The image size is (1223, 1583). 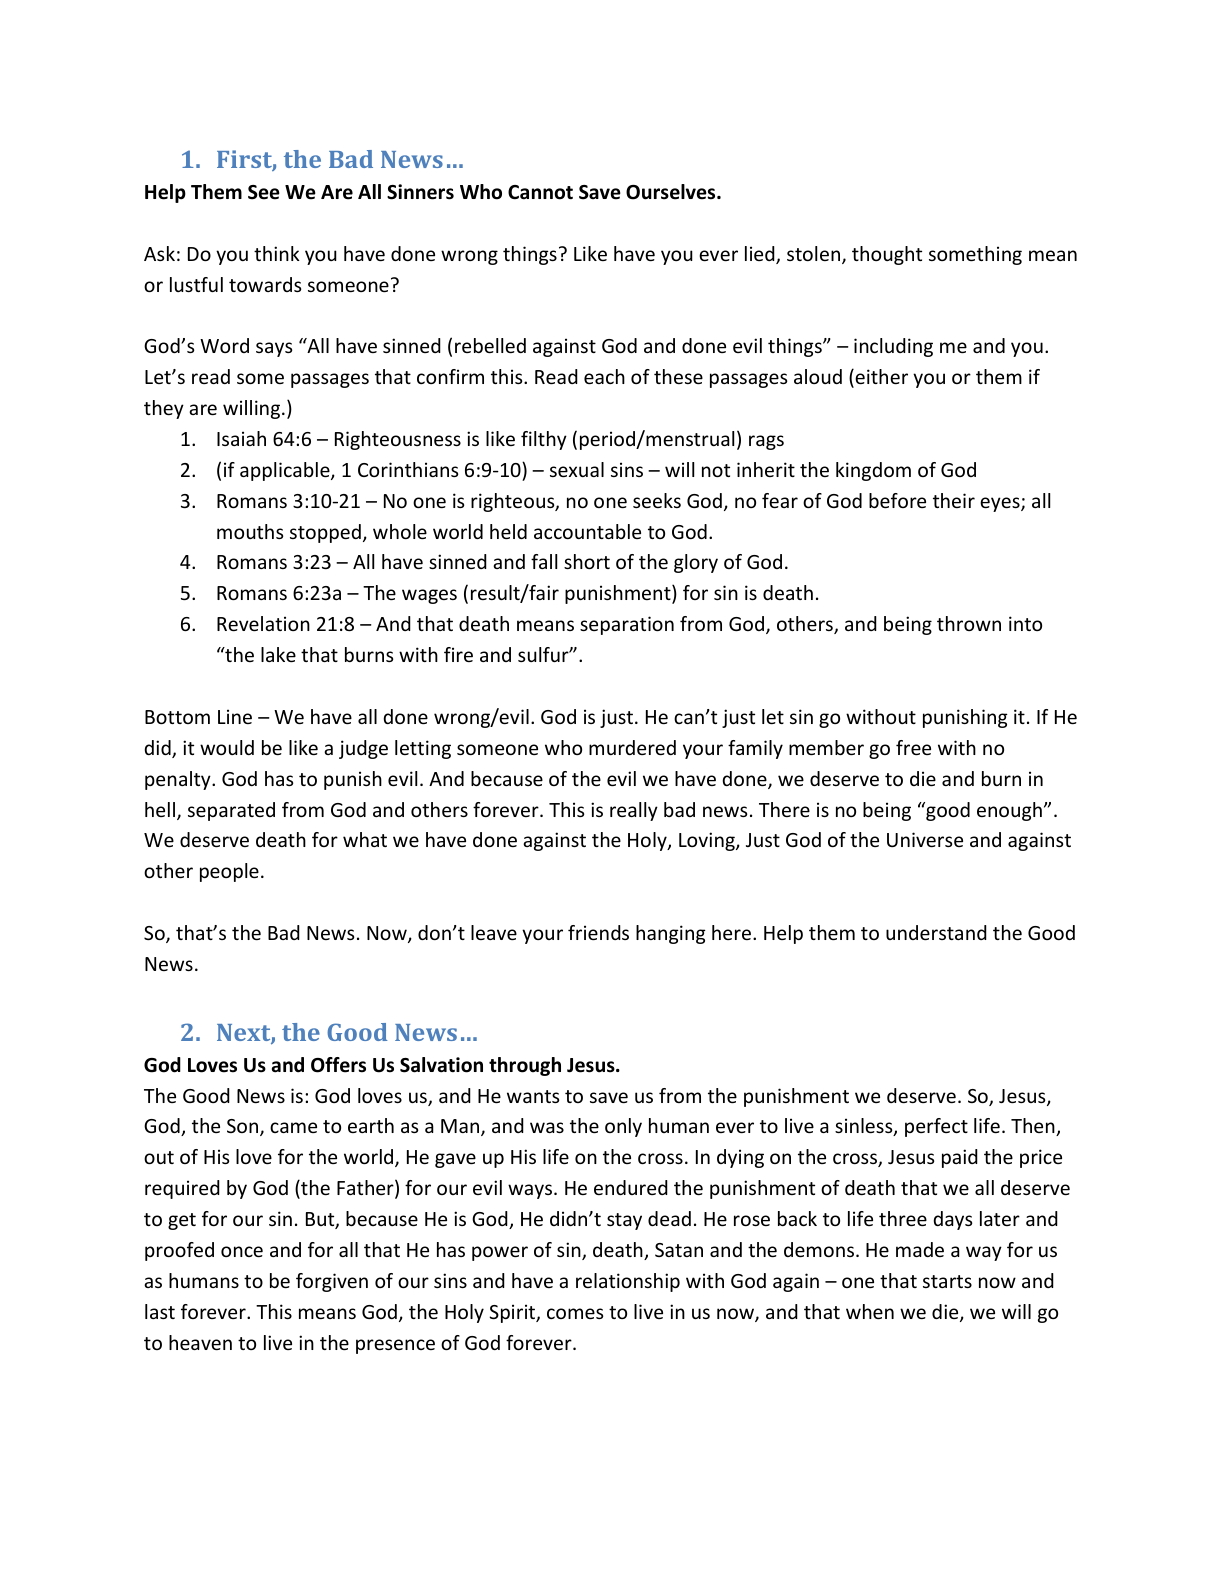 What do you see at coordinates (632, 747) in the screenshot?
I see `murdered` at bounding box center [632, 747].
